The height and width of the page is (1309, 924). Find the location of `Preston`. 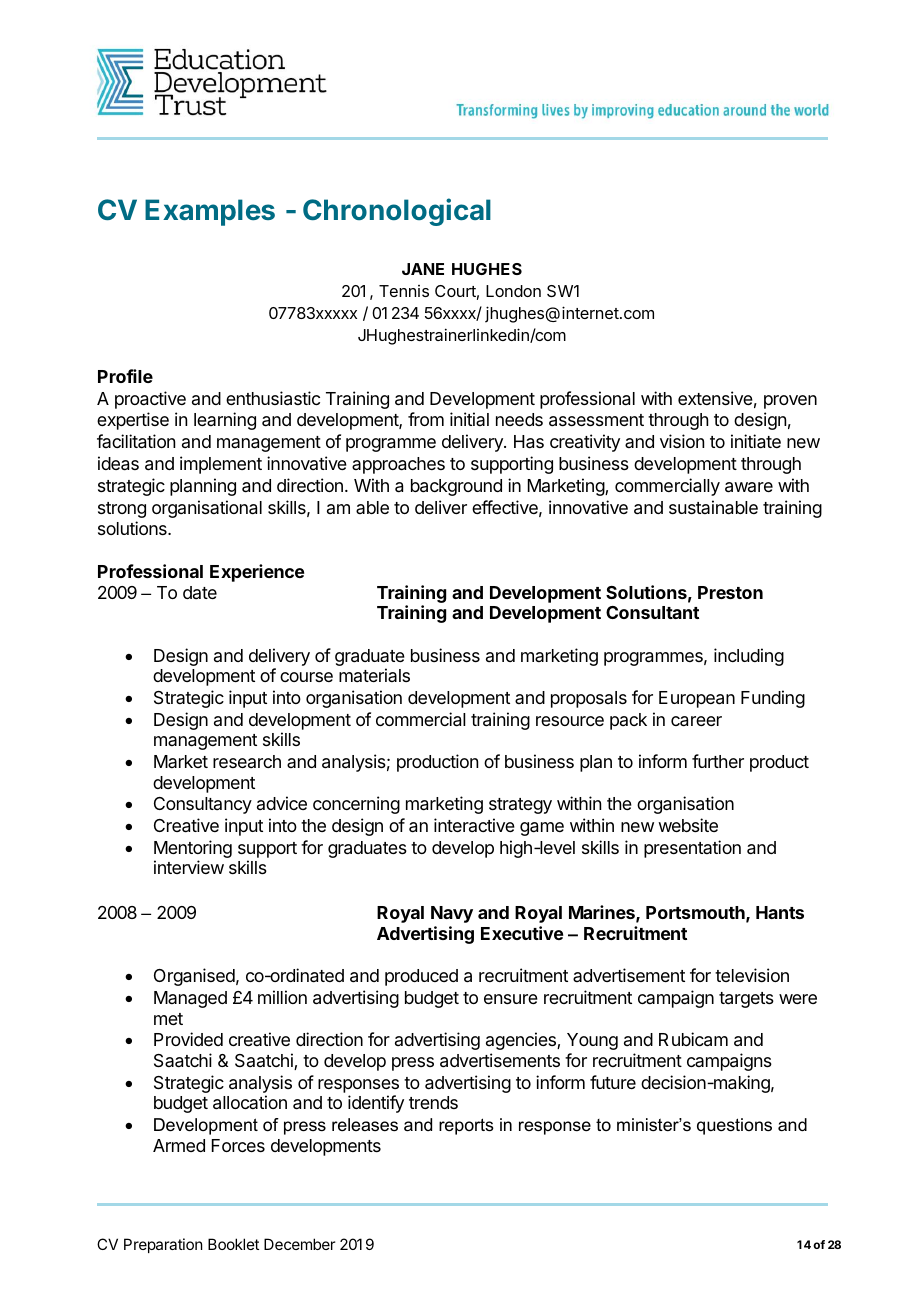

Preston is located at coordinates (730, 592).
